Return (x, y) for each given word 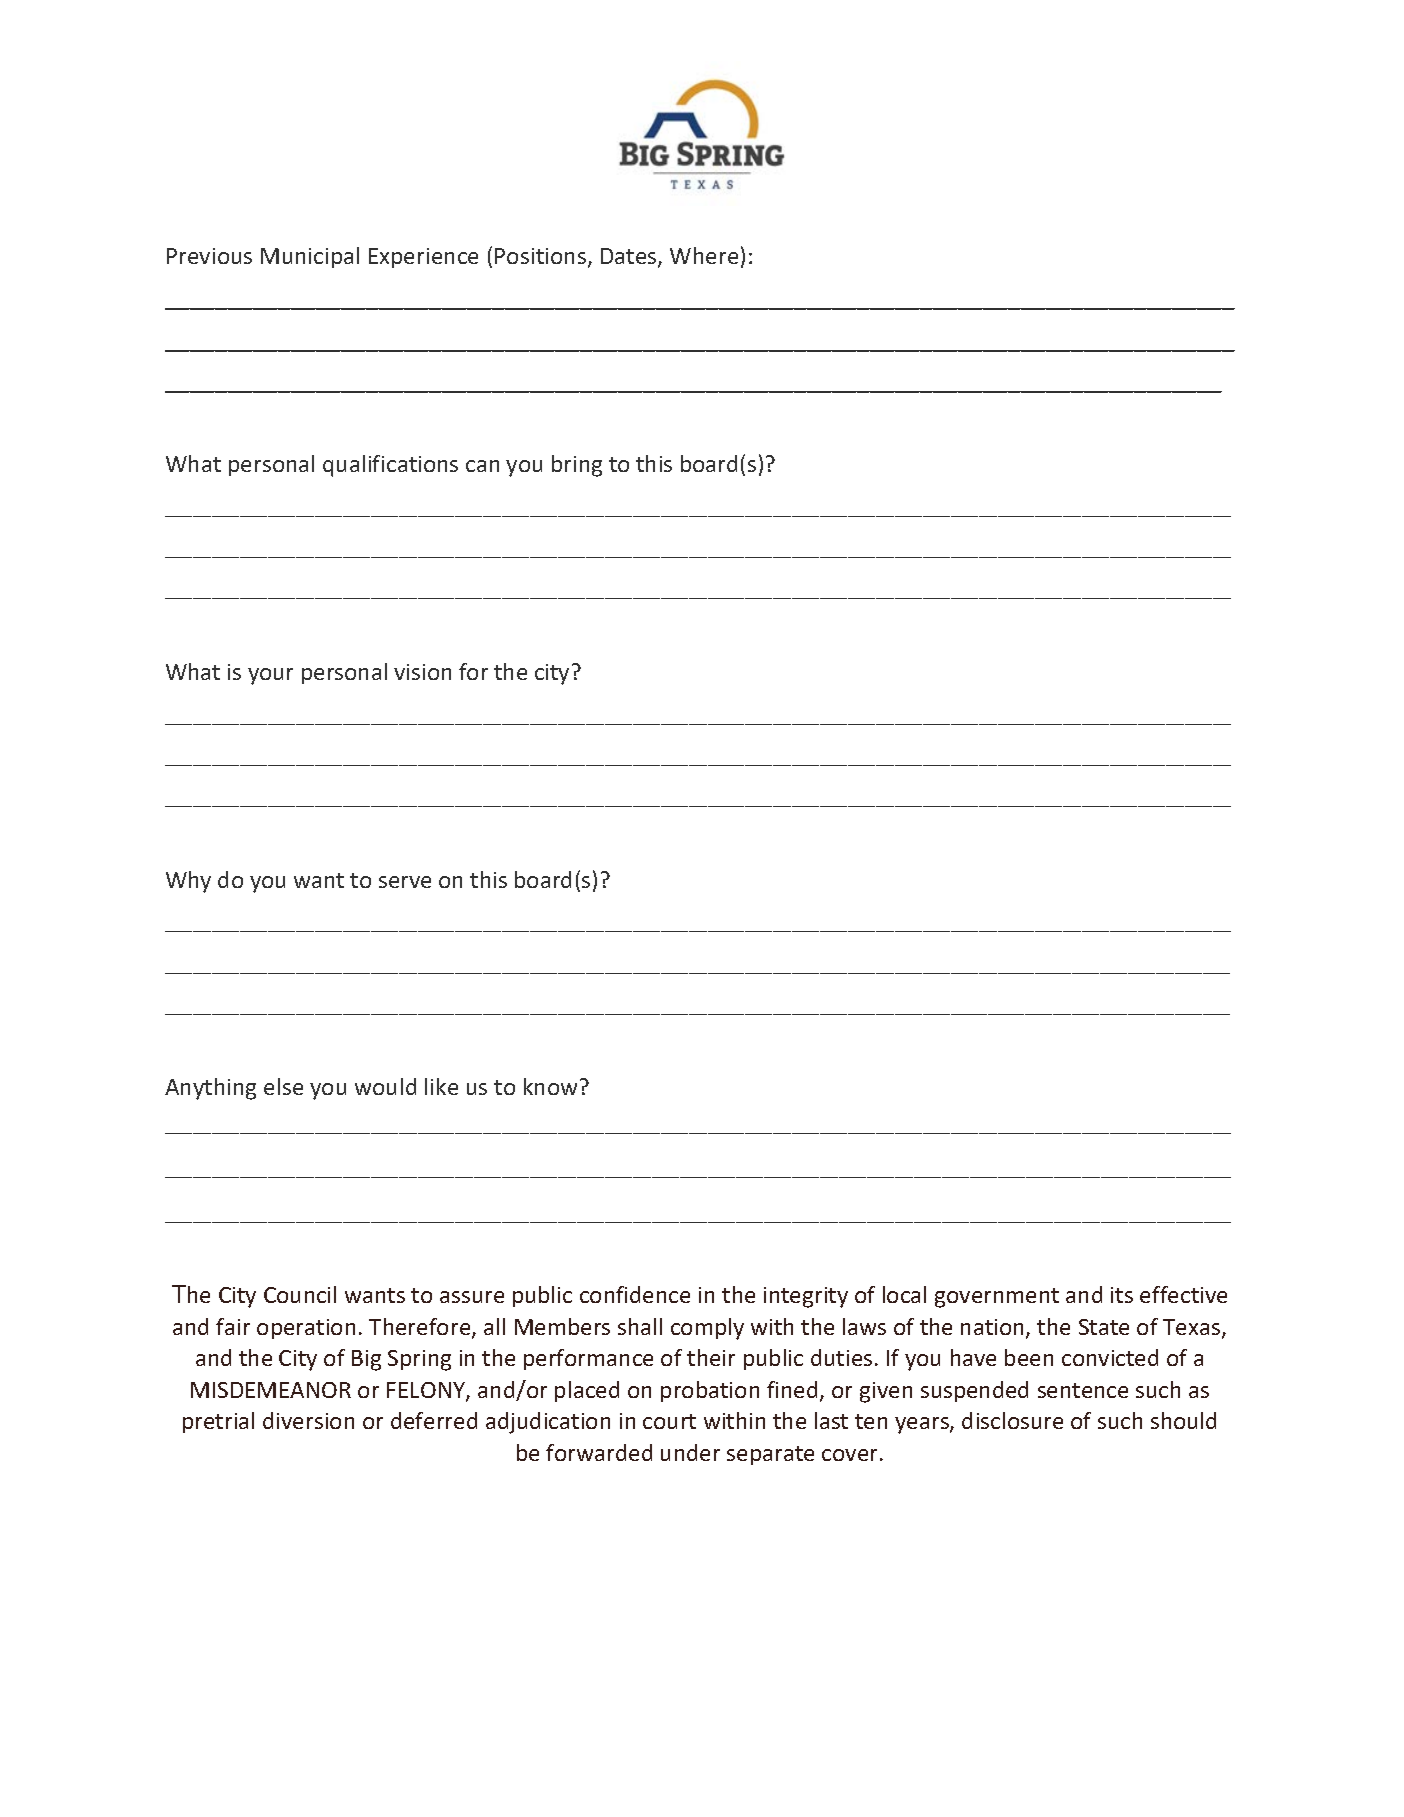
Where (704, 255)
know (550, 1086)
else (283, 1086)
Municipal (310, 257)
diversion (308, 1420)
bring (577, 466)
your (270, 676)
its (1122, 1295)
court (669, 1421)
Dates (630, 257)
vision (422, 672)
